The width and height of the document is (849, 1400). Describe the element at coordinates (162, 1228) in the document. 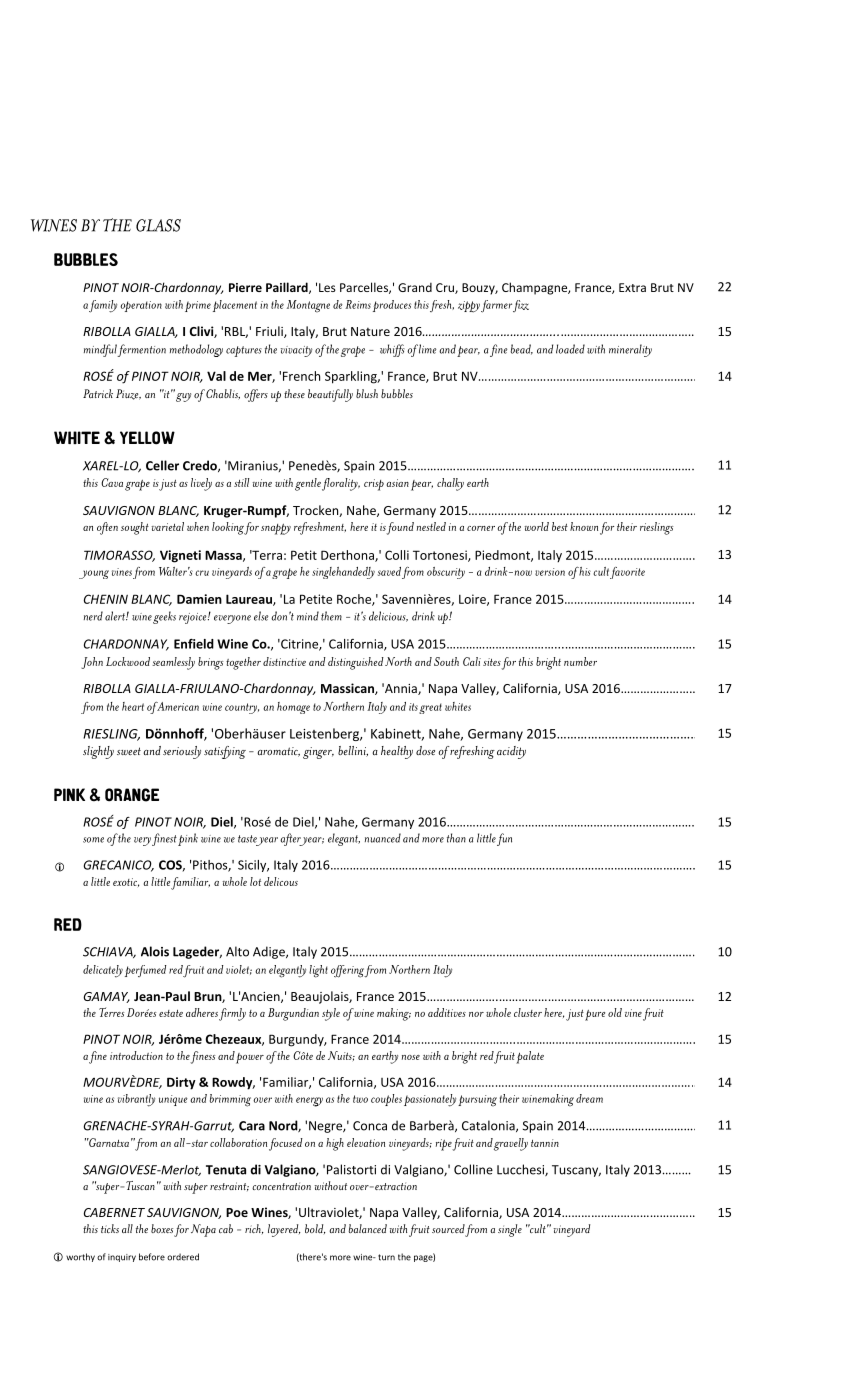

I see `boxes` at that location.
